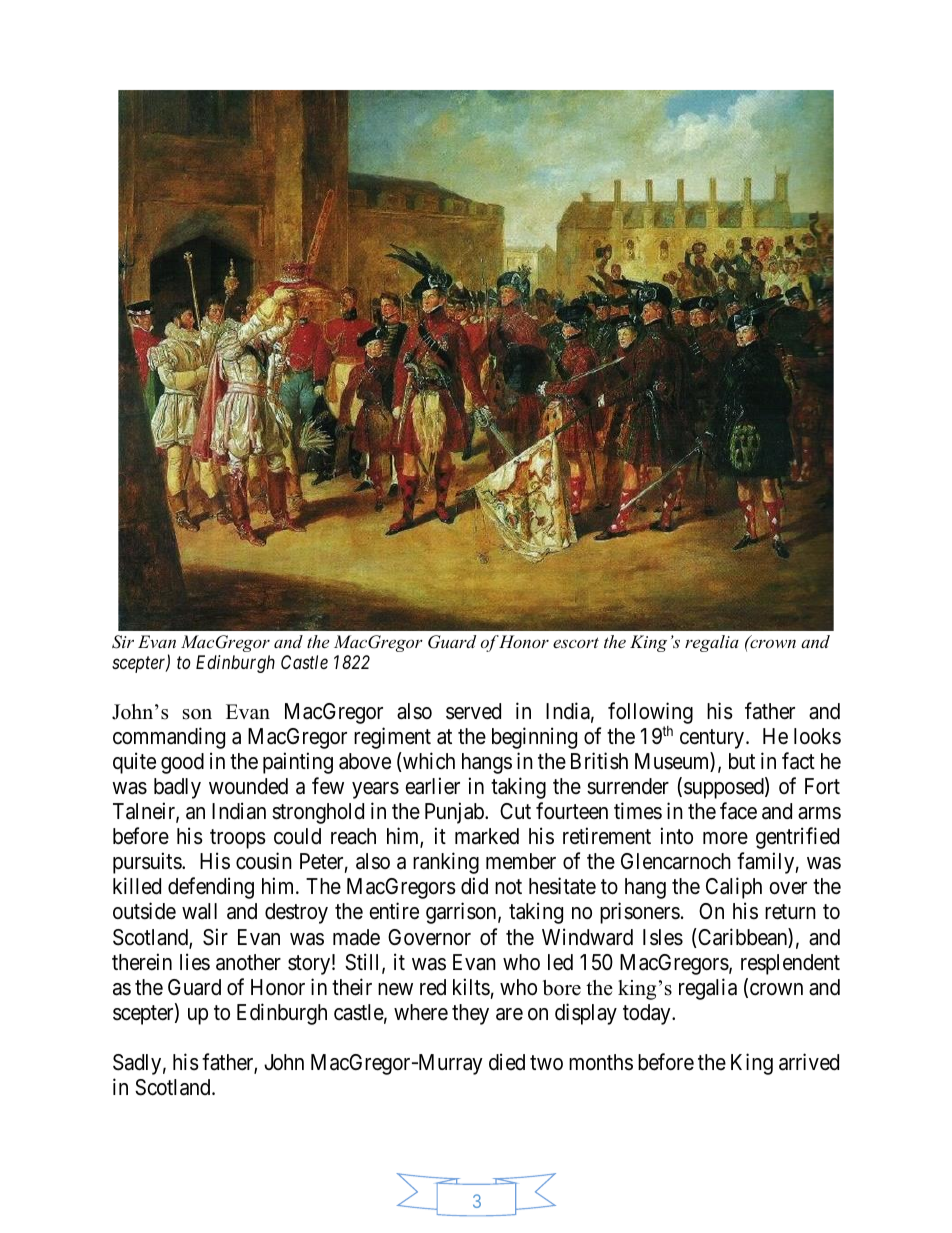 Image resolution: width=952 pixels, height=1233 pixels. What do you see at coordinates (650, 714) in the image?
I see `following` at bounding box center [650, 714].
